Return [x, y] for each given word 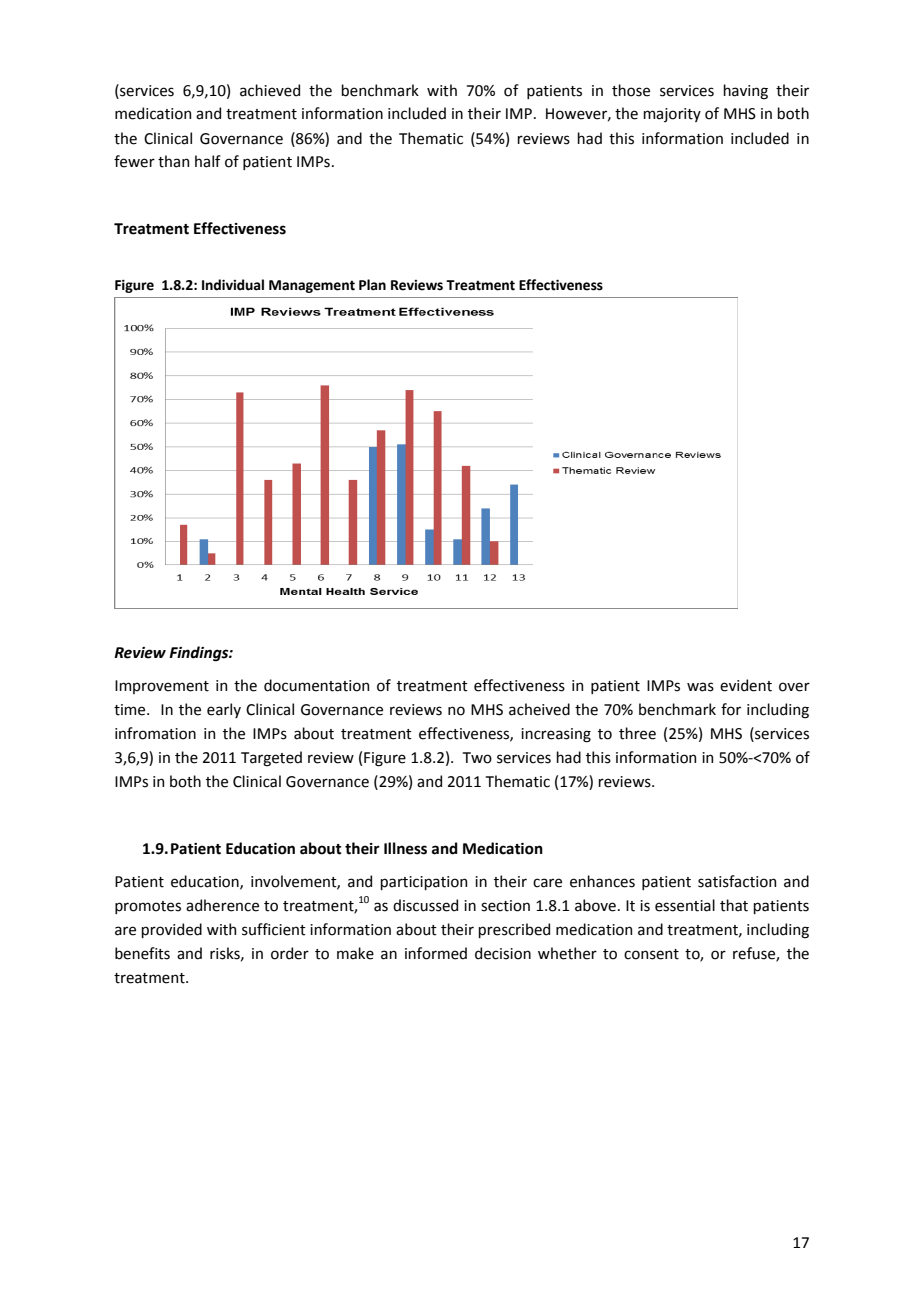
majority [672, 115]
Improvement [162, 687]
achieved [270, 90]
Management [312, 286]
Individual [233, 285]
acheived [539, 709]
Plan [372, 285]
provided [171, 930]
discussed [425, 905]
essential [685, 905]
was [700, 687]
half [208, 161]
